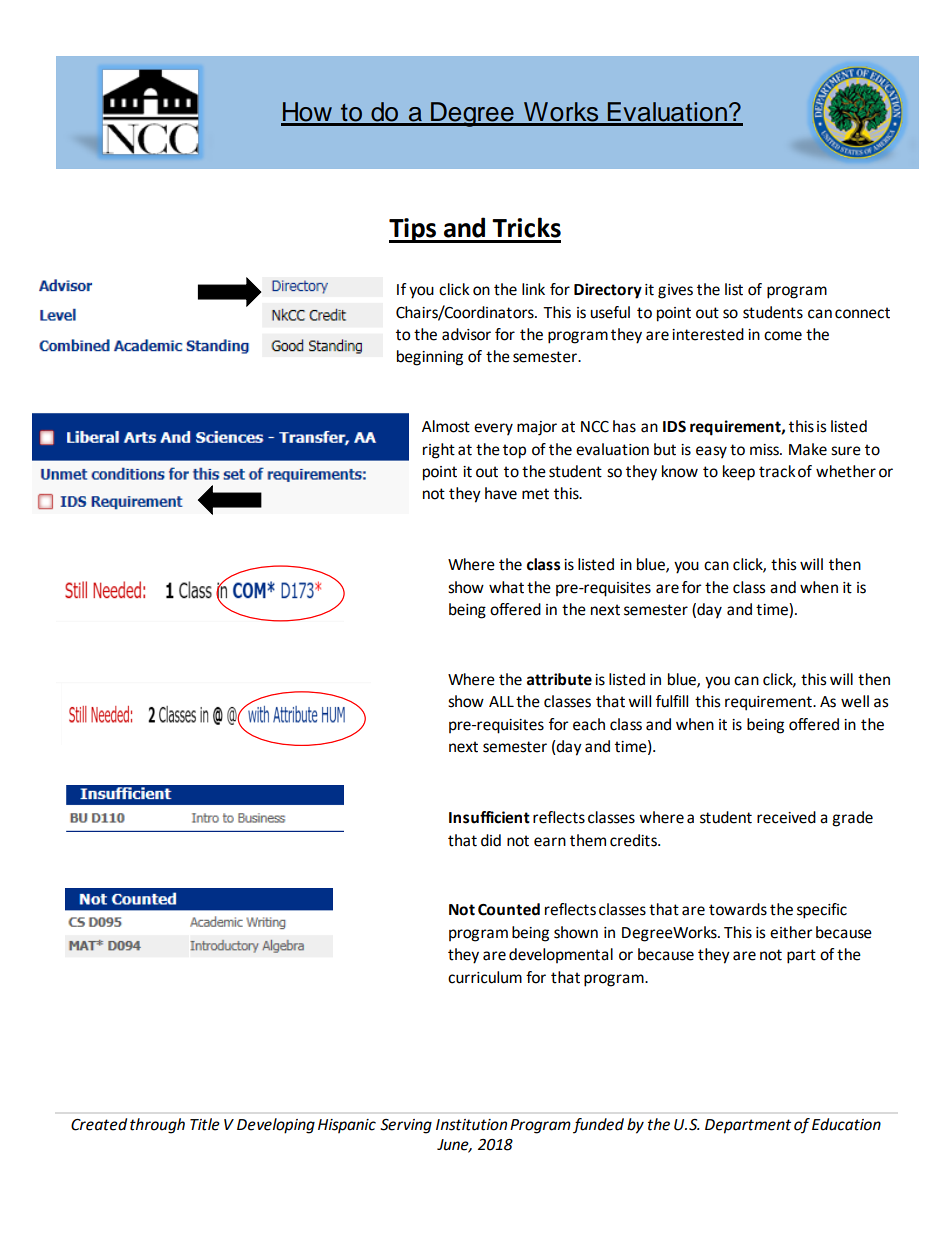 This screenshot has width=952, height=1233. I want to click on Institution, so click(471, 1125).
